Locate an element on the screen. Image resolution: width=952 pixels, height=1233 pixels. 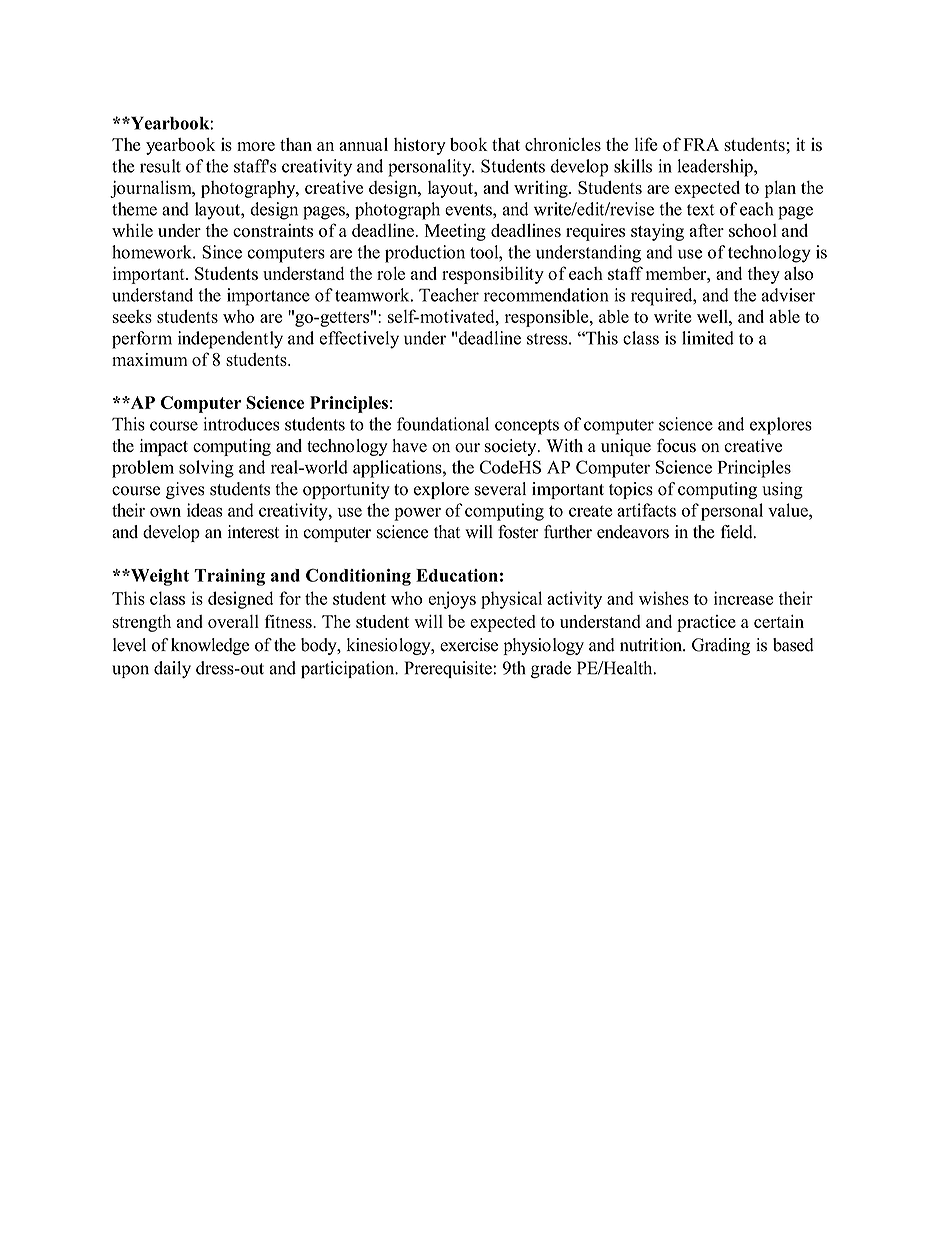
knowledge is located at coordinates (210, 646).
